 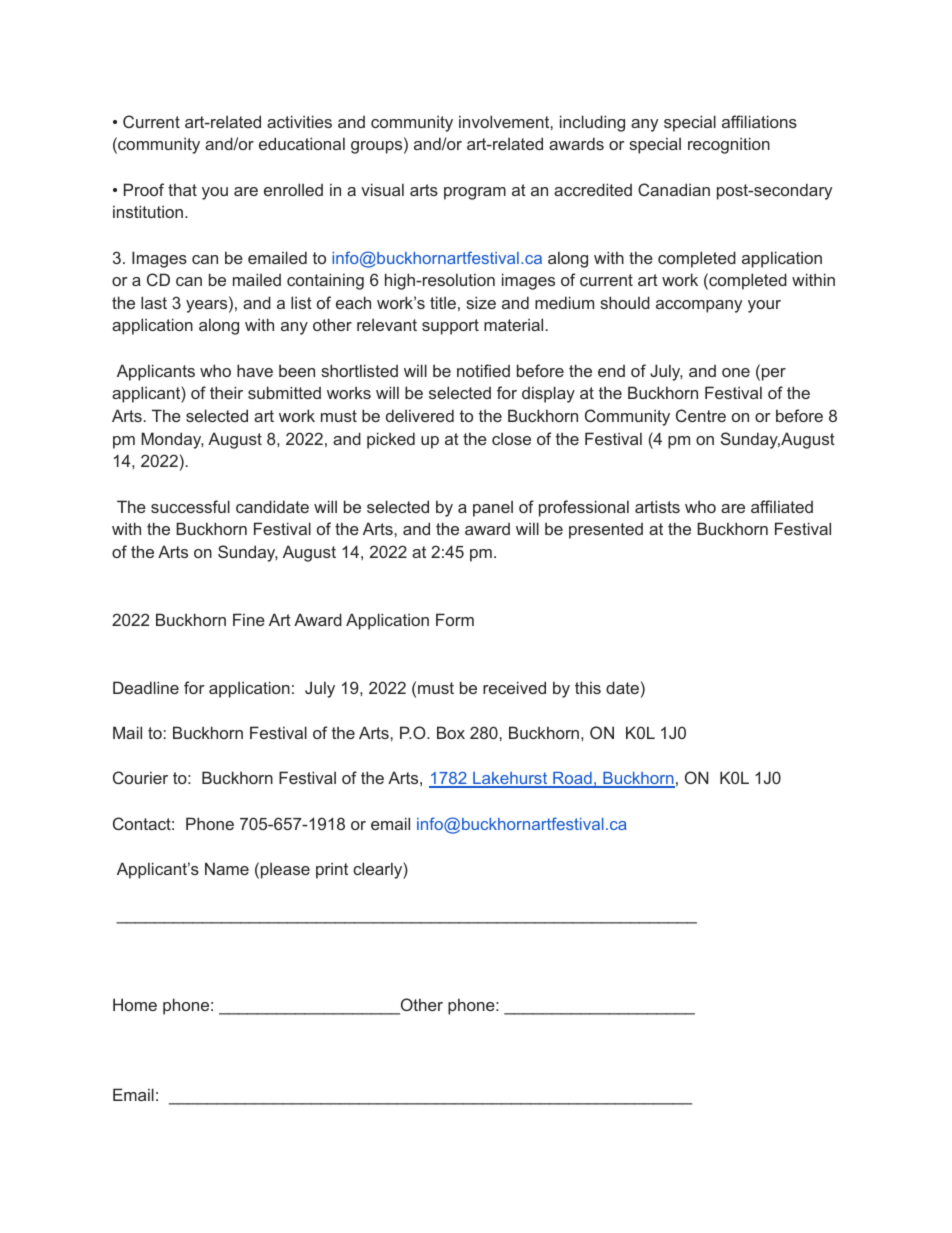 What do you see at coordinates (729, 145) in the screenshot?
I see `recognition` at bounding box center [729, 145].
